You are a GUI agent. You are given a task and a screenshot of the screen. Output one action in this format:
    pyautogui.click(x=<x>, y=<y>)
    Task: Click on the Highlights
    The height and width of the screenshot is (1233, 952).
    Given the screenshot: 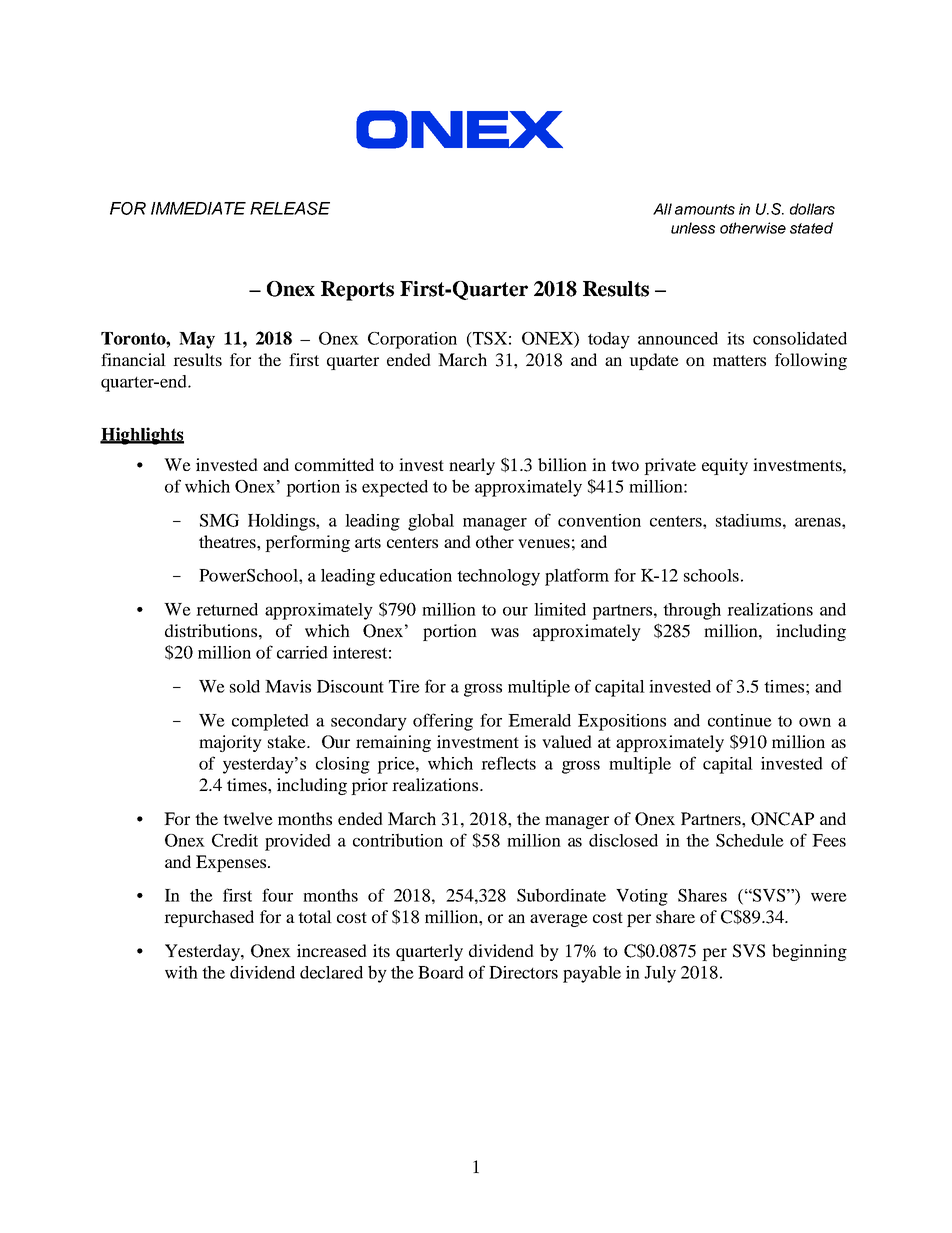 What is the action you would take?
    pyautogui.click(x=142, y=436)
